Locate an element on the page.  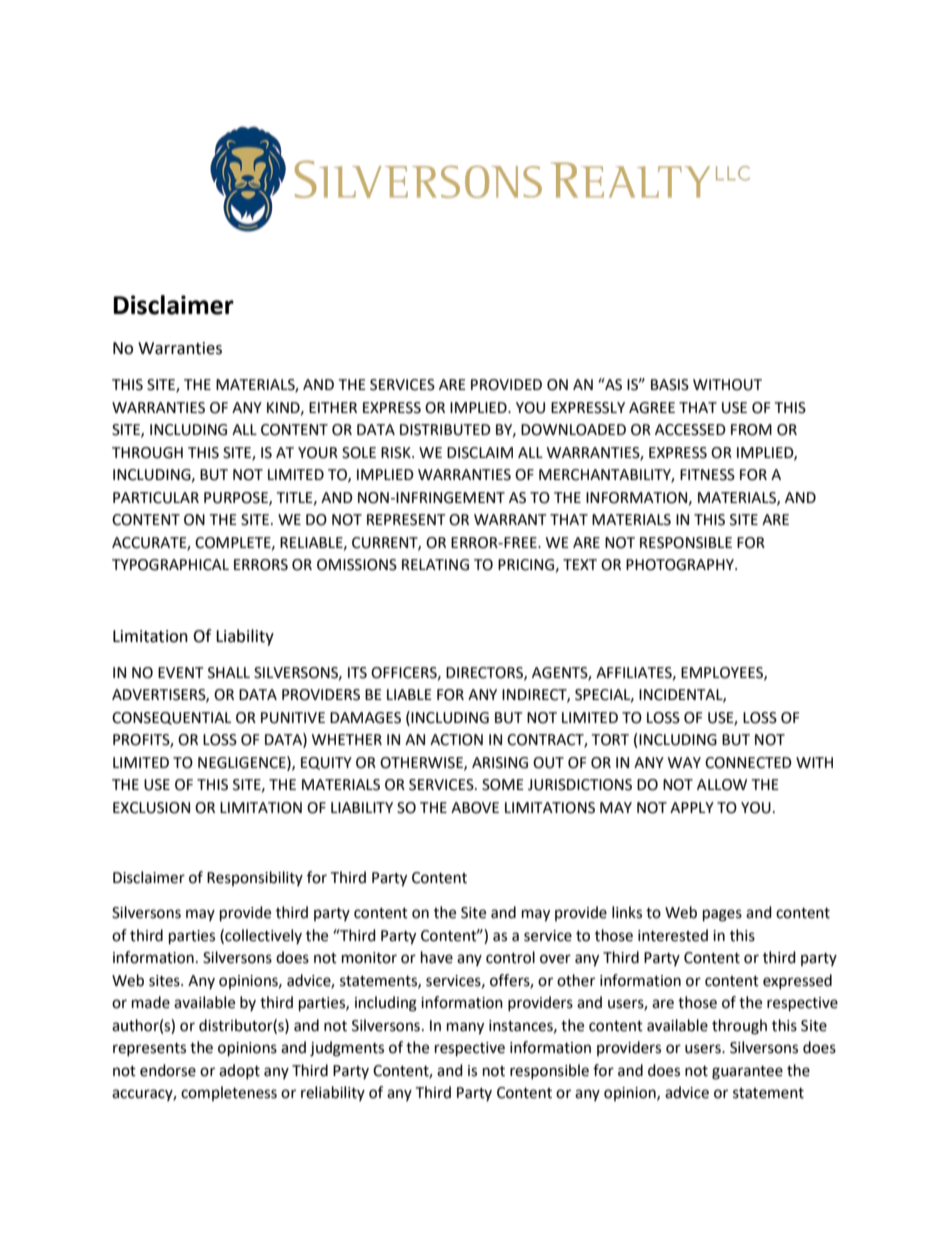
CONSEQUENTIAL is located at coordinates (171, 718).
